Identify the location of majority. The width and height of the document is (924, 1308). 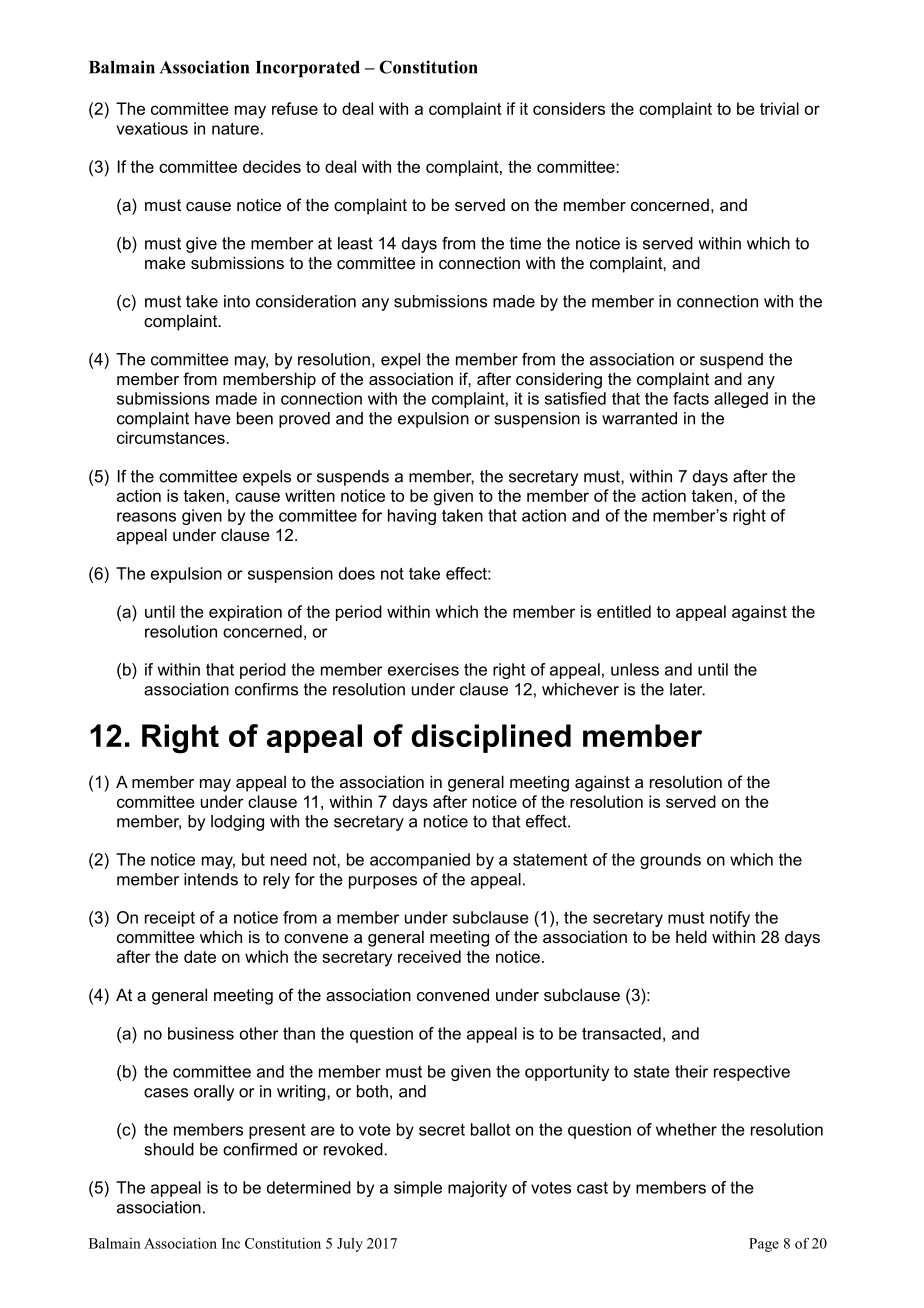
(477, 1189).
